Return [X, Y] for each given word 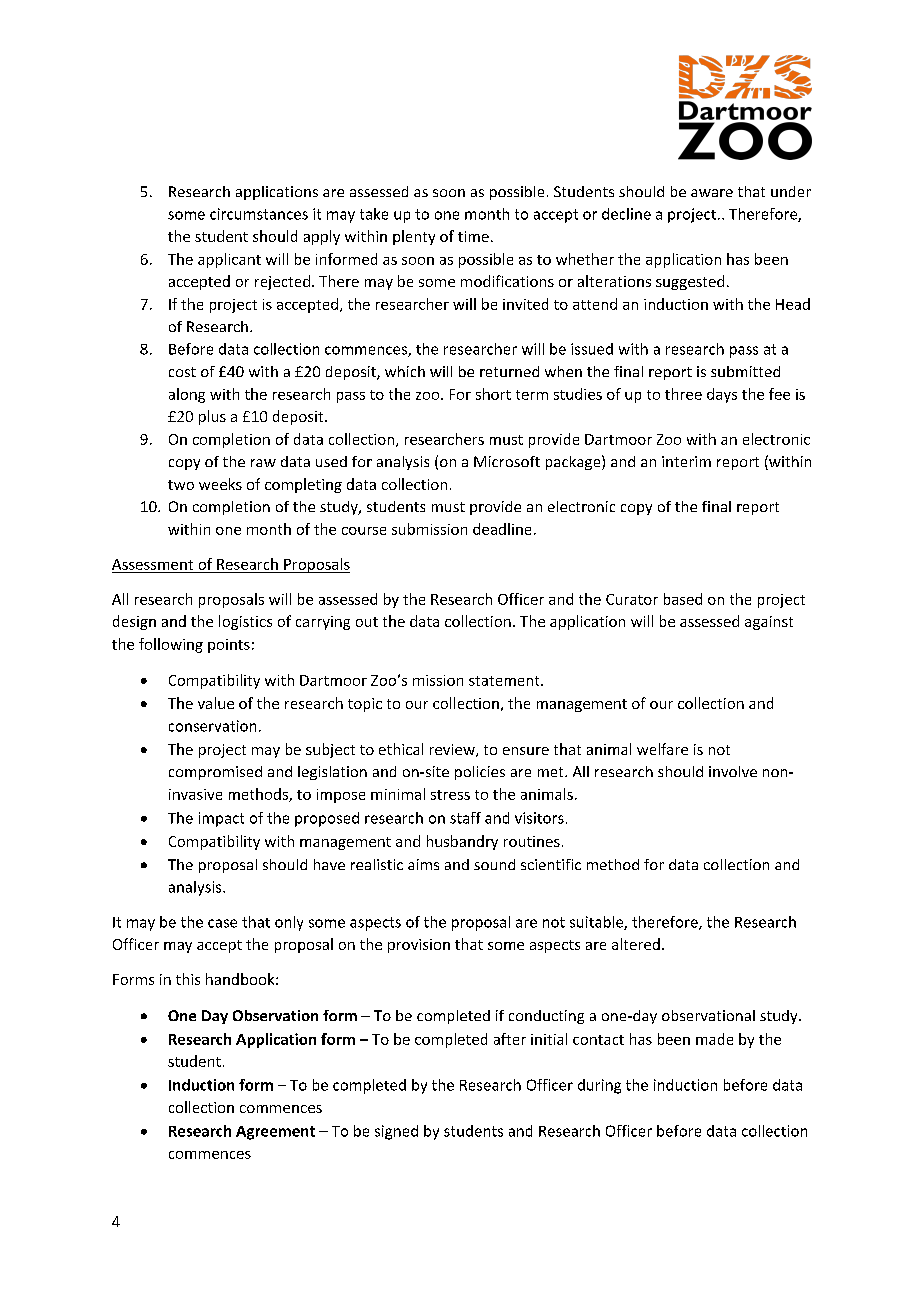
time [473, 236]
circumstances [259, 214]
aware [712, 193]
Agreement [275, 1133]
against [769, 623]
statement [505, 681]
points [229, 646]
